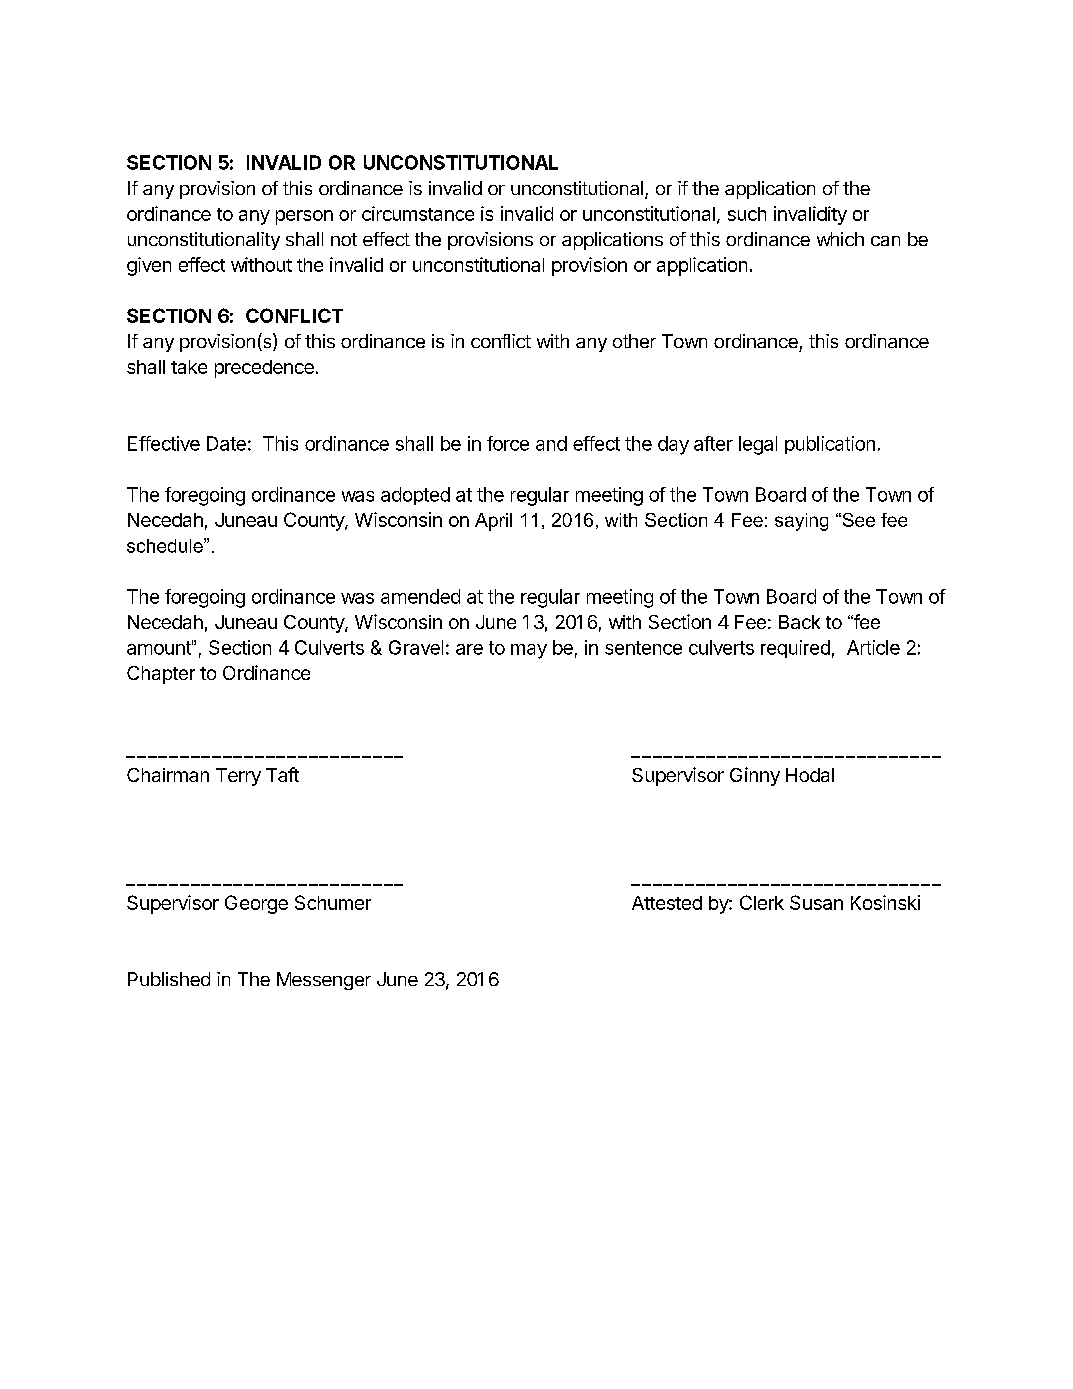  I want to click on Published, so click(169, 979).
